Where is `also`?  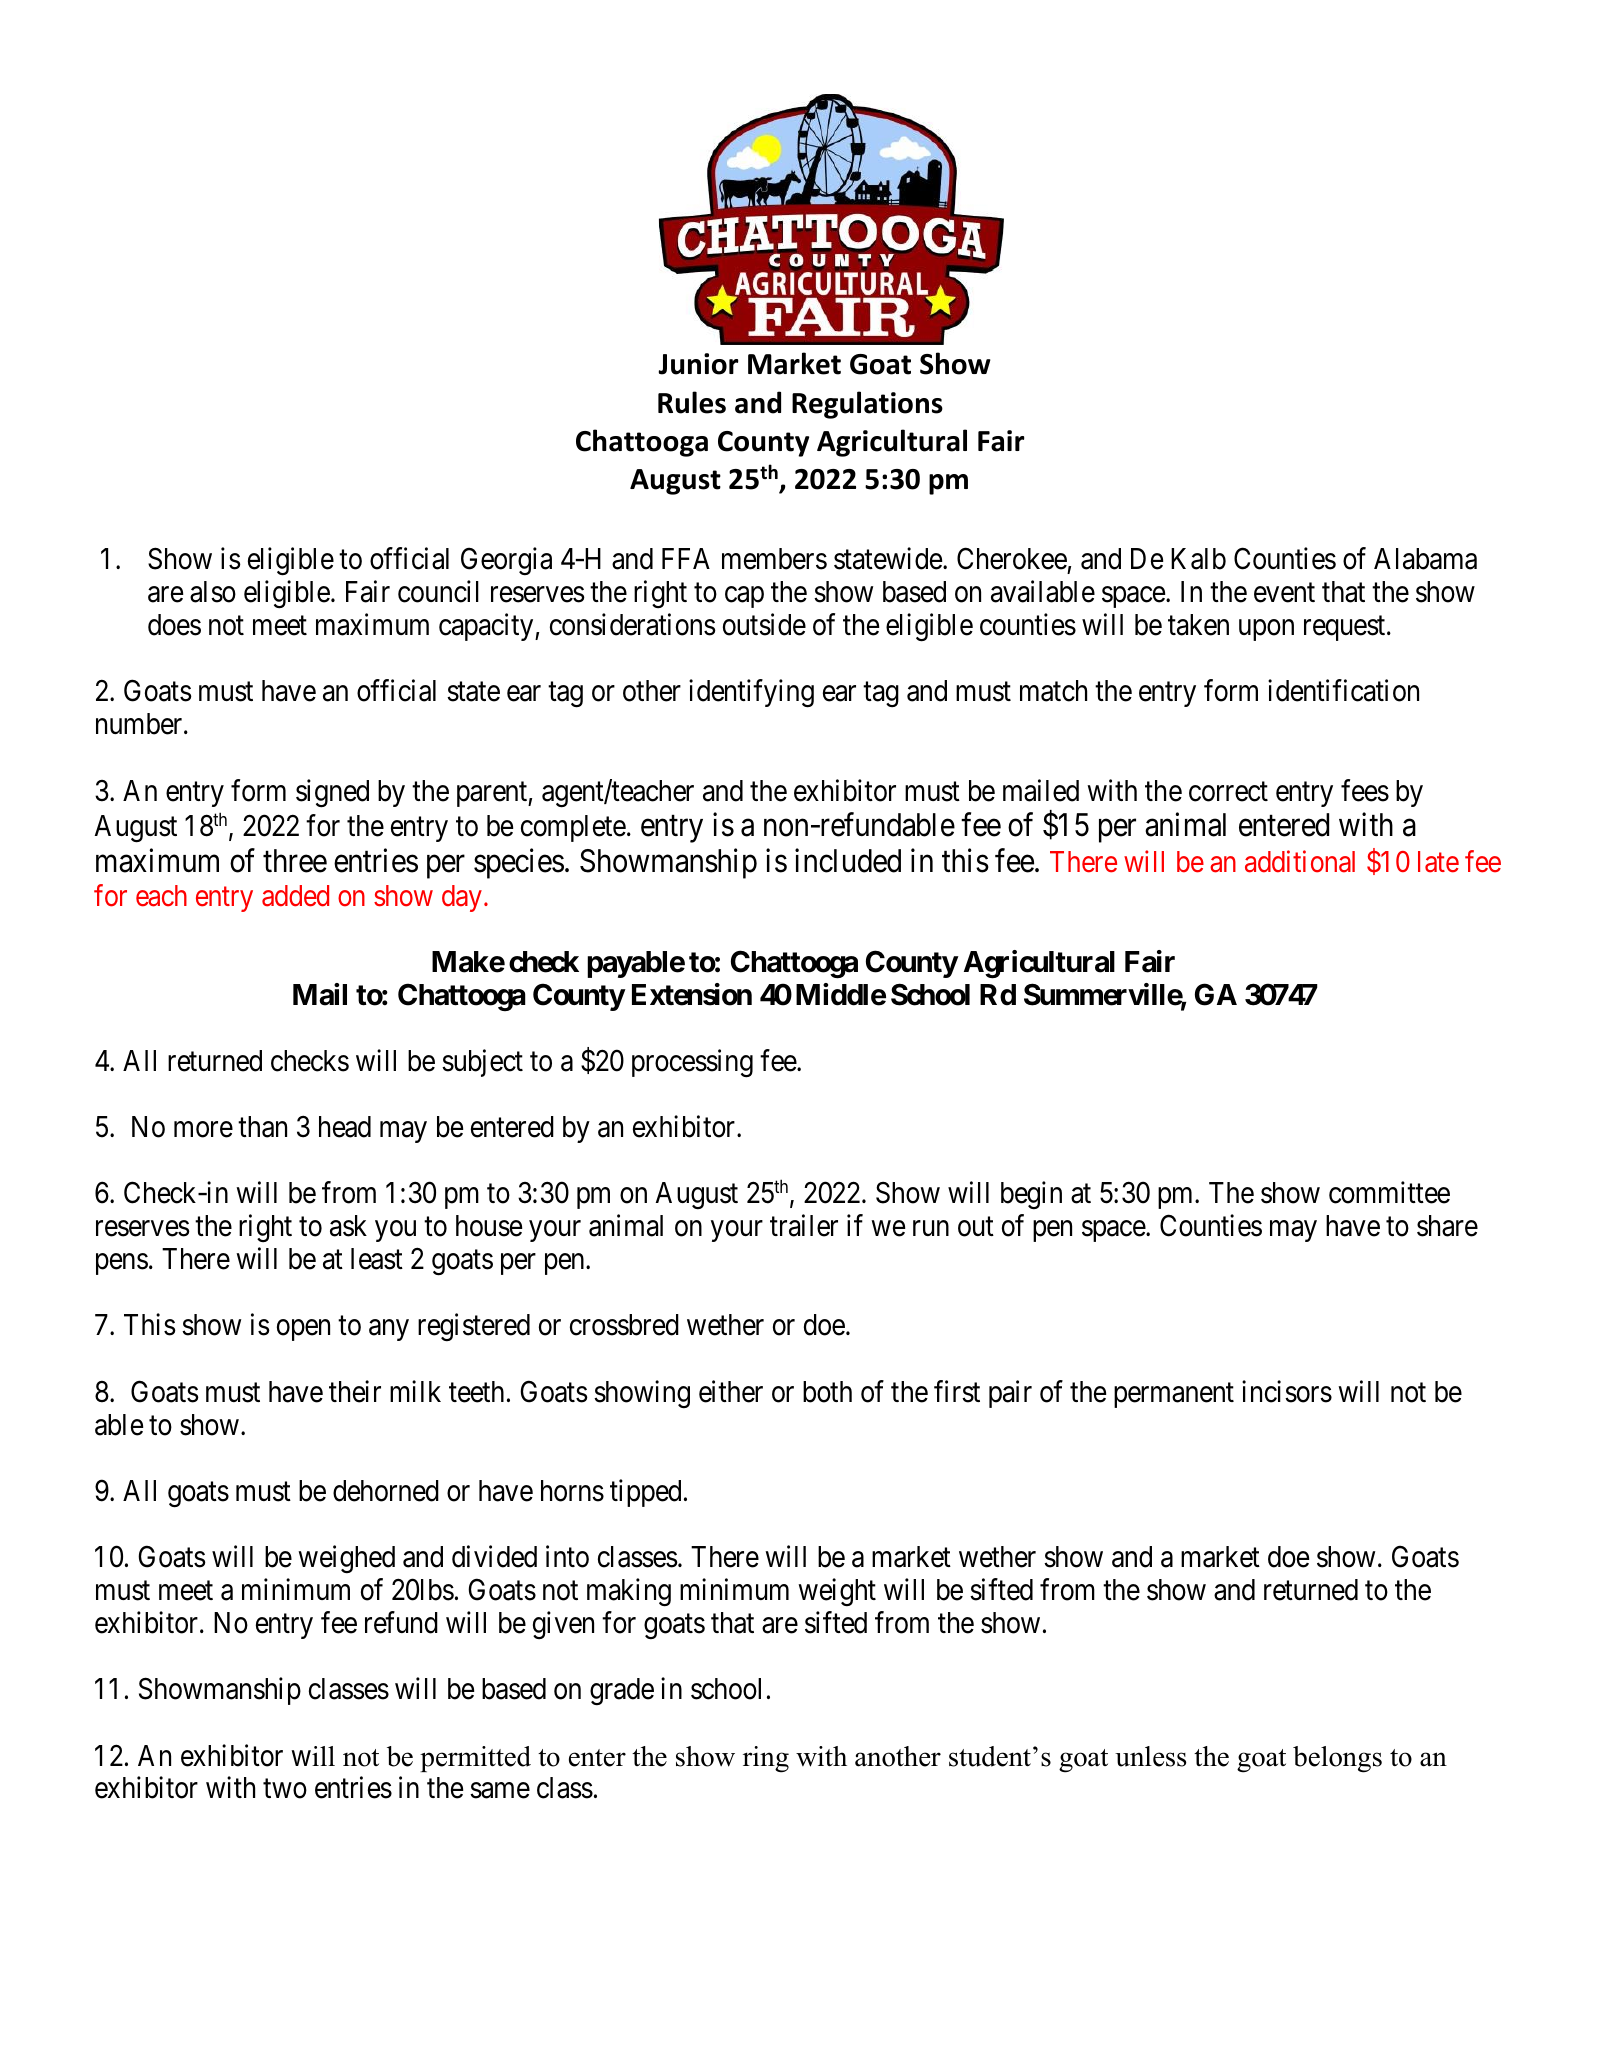
also is located at coordinates (213, 592).
